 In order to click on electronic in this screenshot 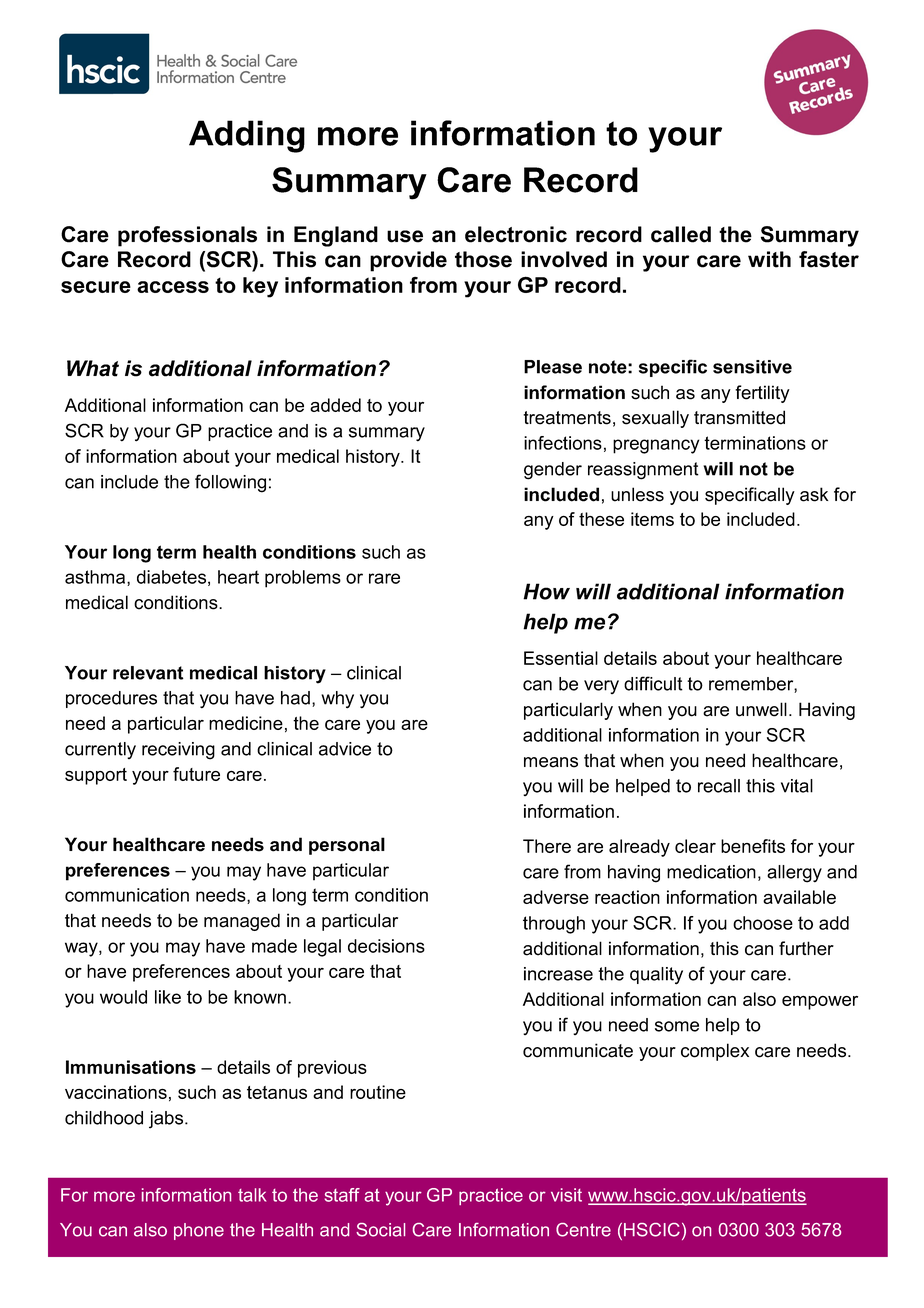, I will do `click(516, 234)`.
